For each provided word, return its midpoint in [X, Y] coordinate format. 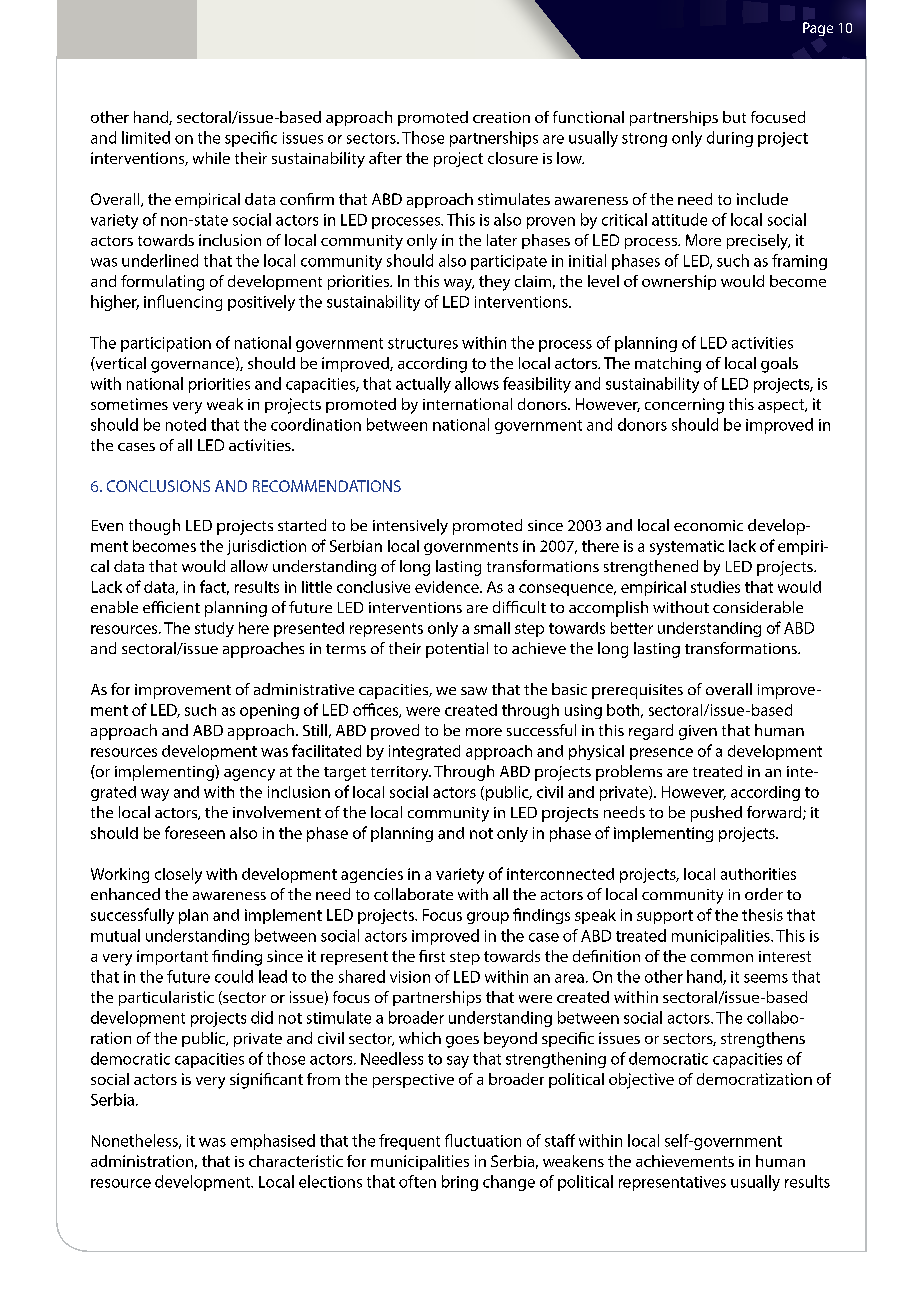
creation [501, 117]
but [734, 117]
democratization [754, 1079]
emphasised [273, 1142]
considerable [758, 607]
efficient [171, 607]
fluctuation [483, 1140]
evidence [448, 587]
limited [146, 137]
